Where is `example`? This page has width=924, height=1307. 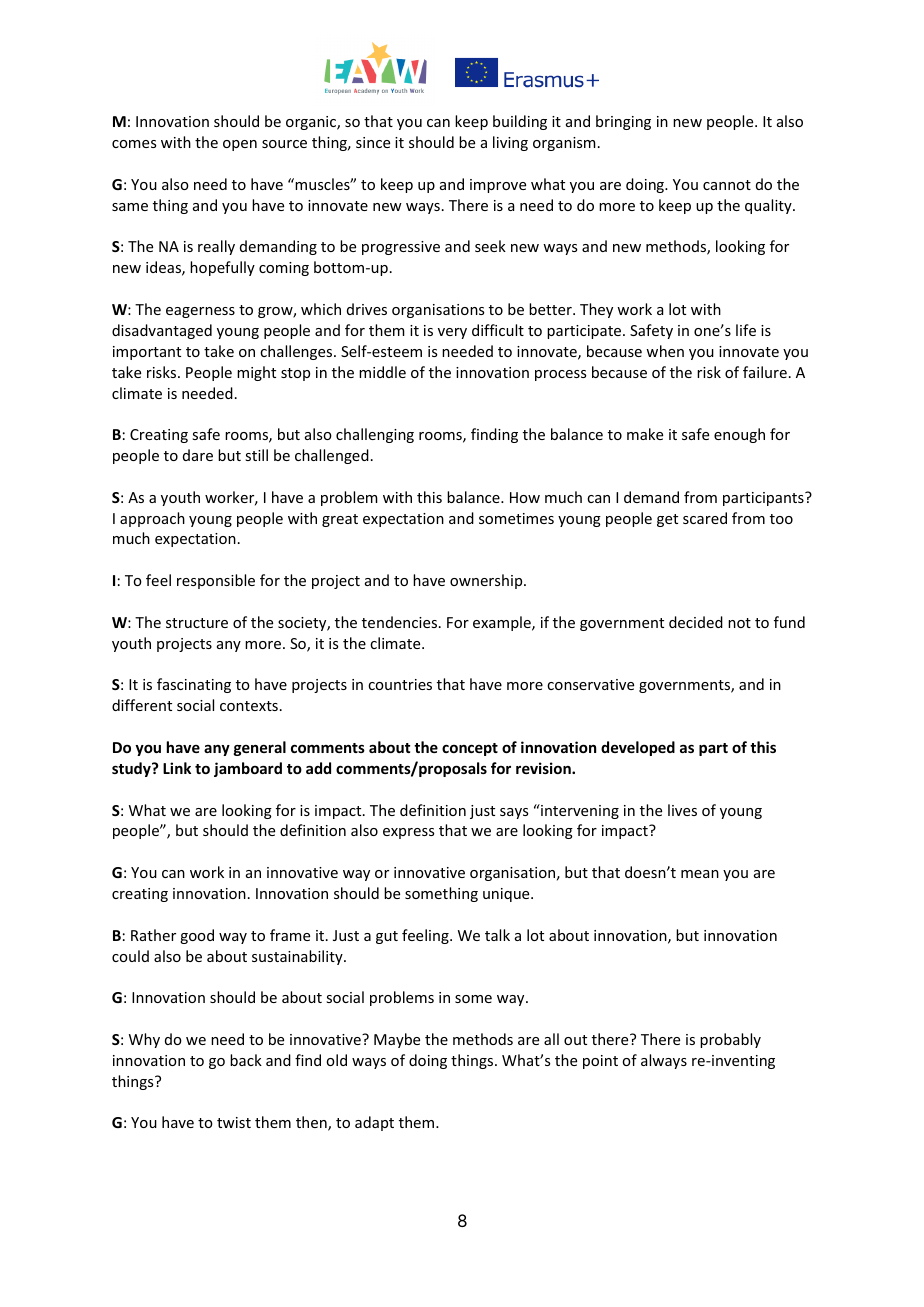 example is located at coordinates (503, 623).
